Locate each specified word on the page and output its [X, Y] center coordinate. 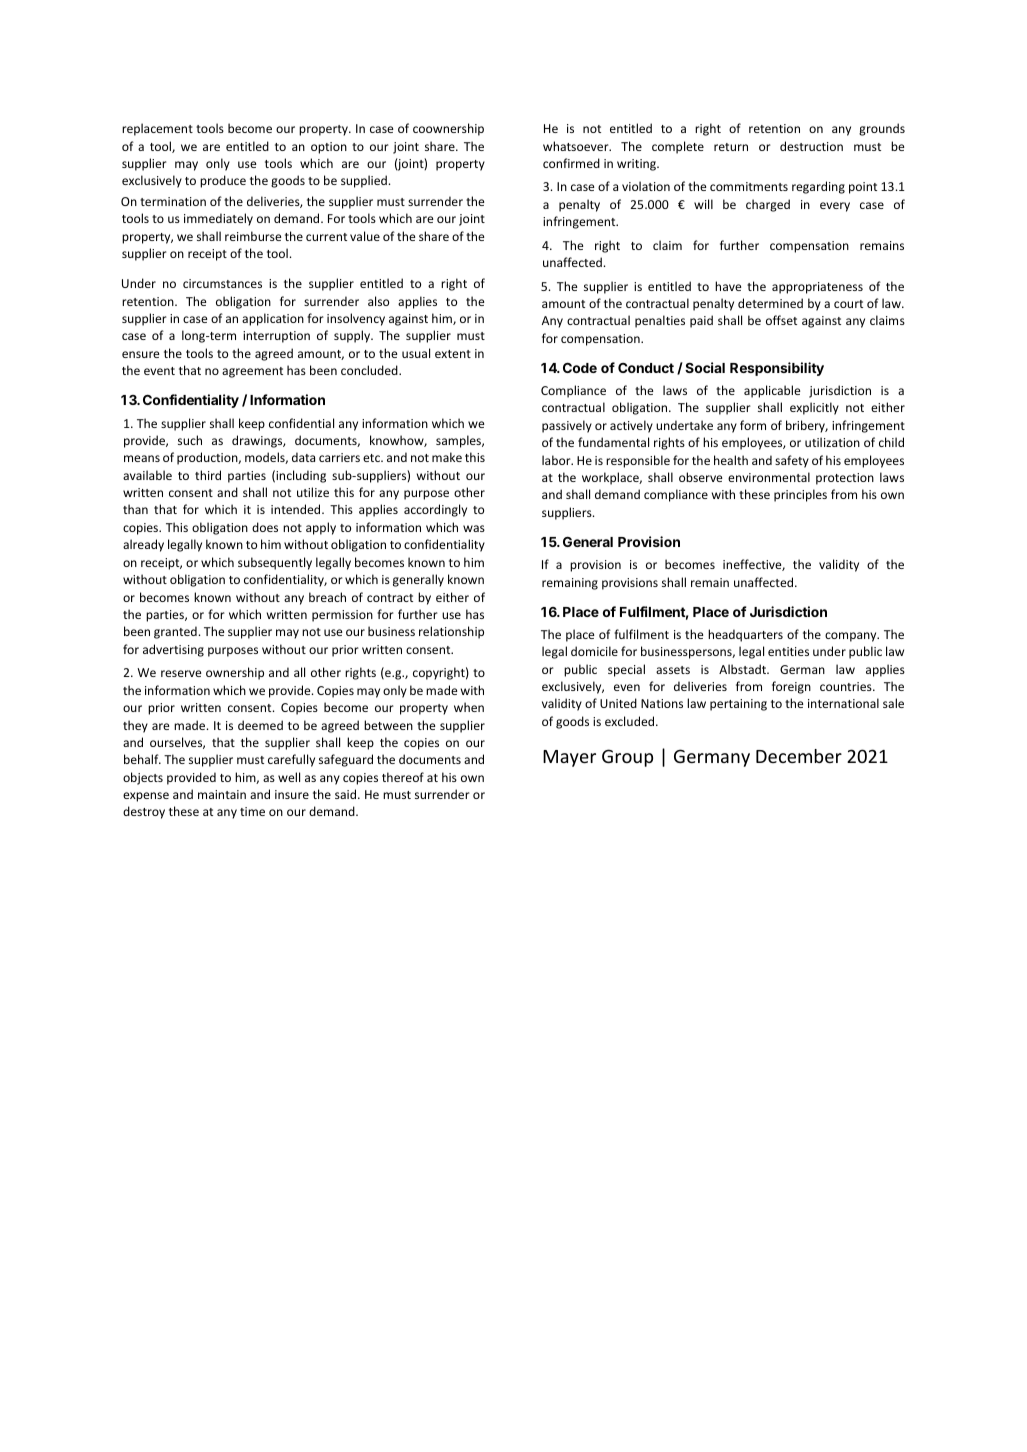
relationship [451, 632]
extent [453, 354]
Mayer [569, 758]
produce [223, 181]
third [208, 475]
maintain [222, 794]
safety [792, 461]
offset [781, 320]
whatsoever [577, 146]
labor [557, 460]
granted [175, 632]
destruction [811, 146]
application [273, 319]
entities [788, 651]
